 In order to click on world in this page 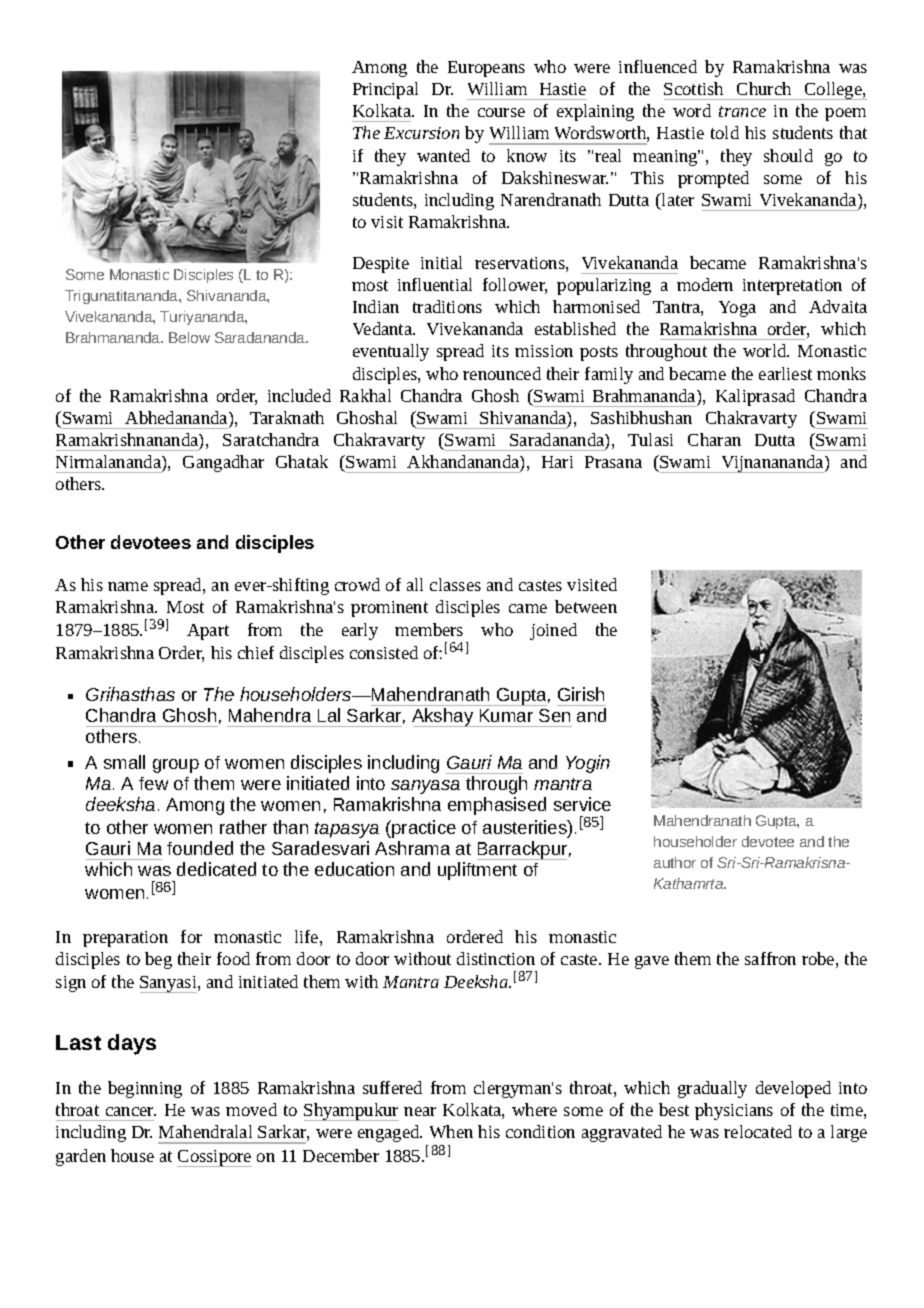, I will do `click(766, 350)`.
